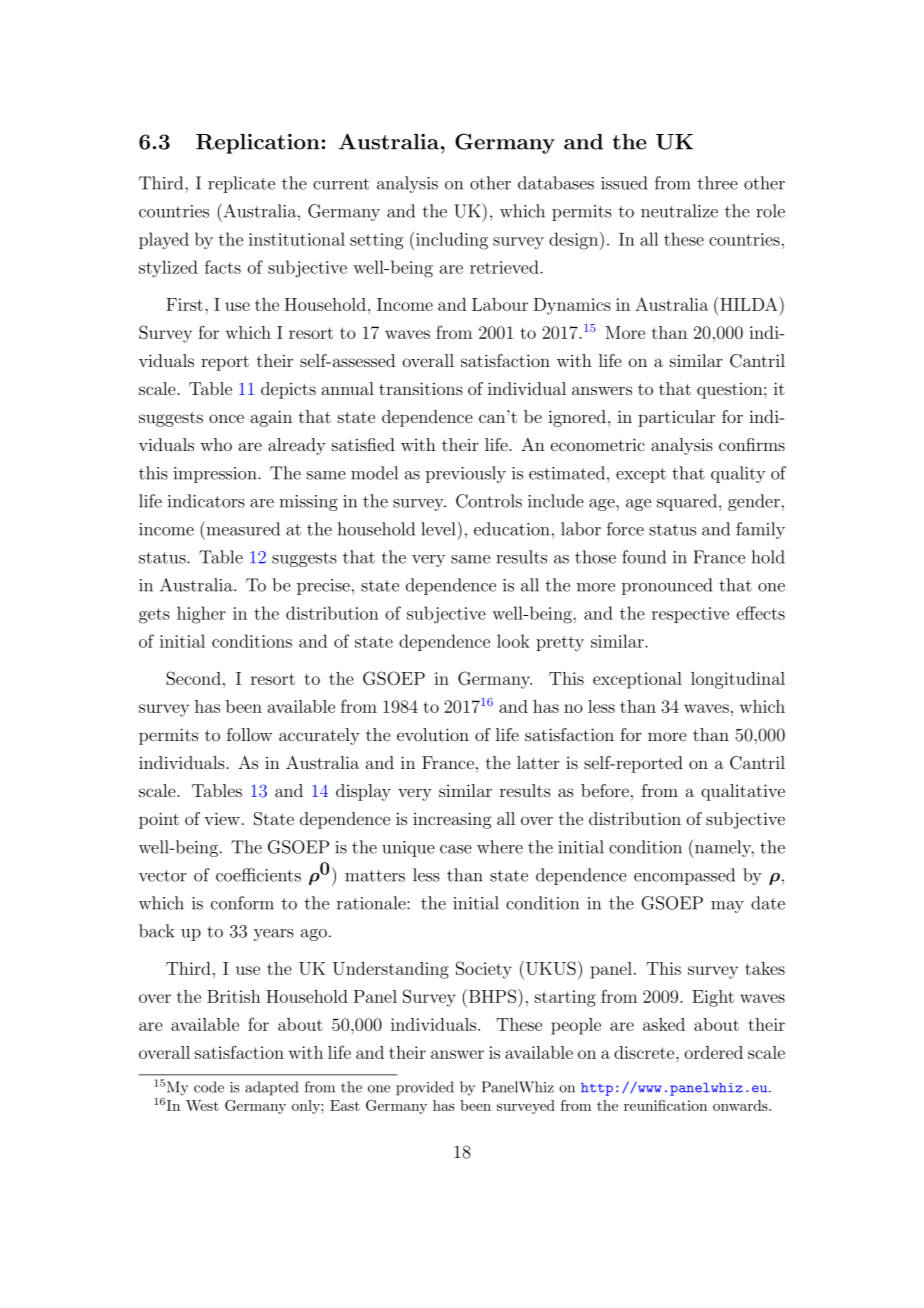 The image size is (924, 1308). Describe the element at coordinates (201, 615) in the document. I see `higher` at that location.
